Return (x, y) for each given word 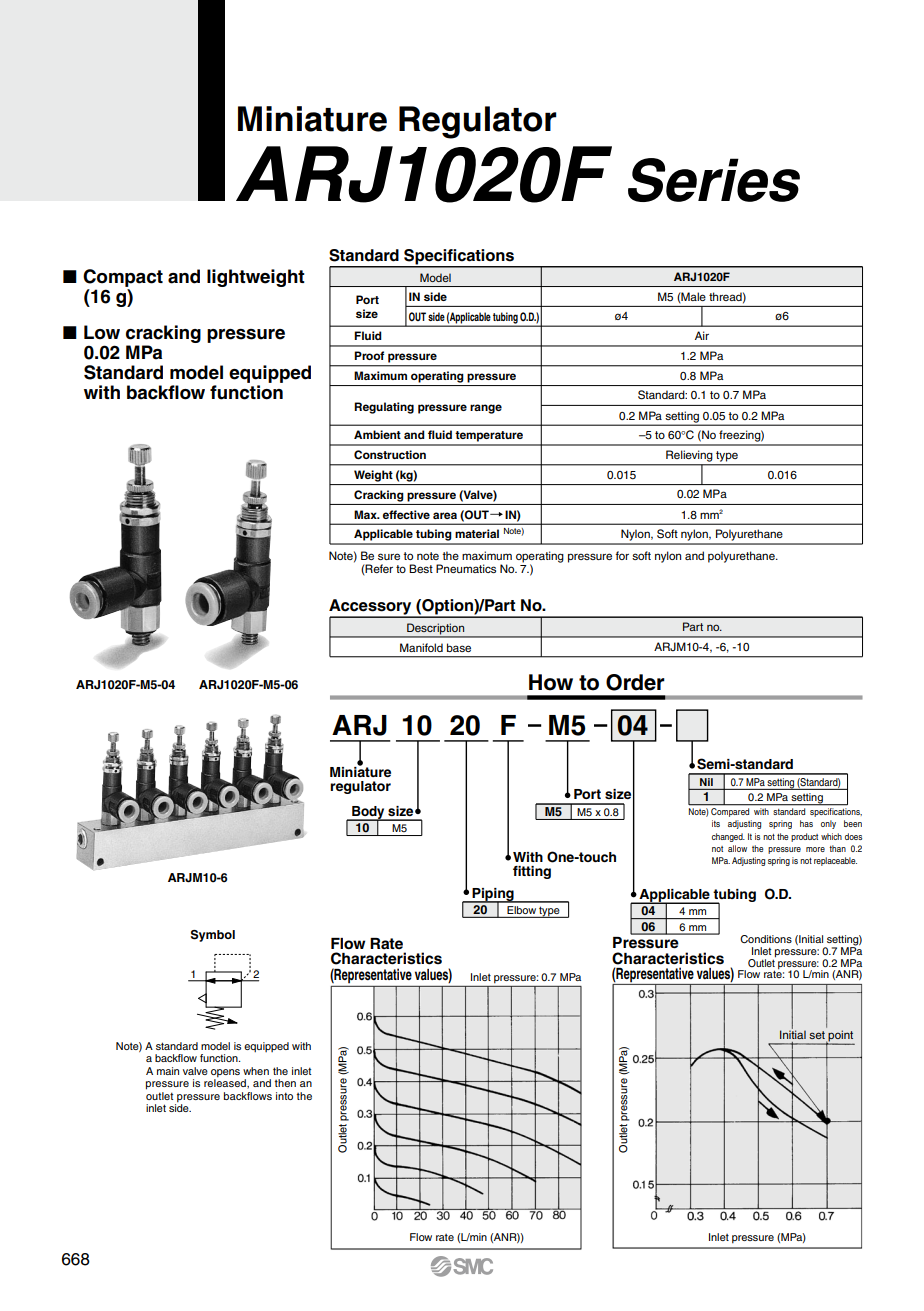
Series (714, 180)
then (285, 1083)
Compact (123, 278)
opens (225, 1073)
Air (702, 335)
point (840, 1037)
